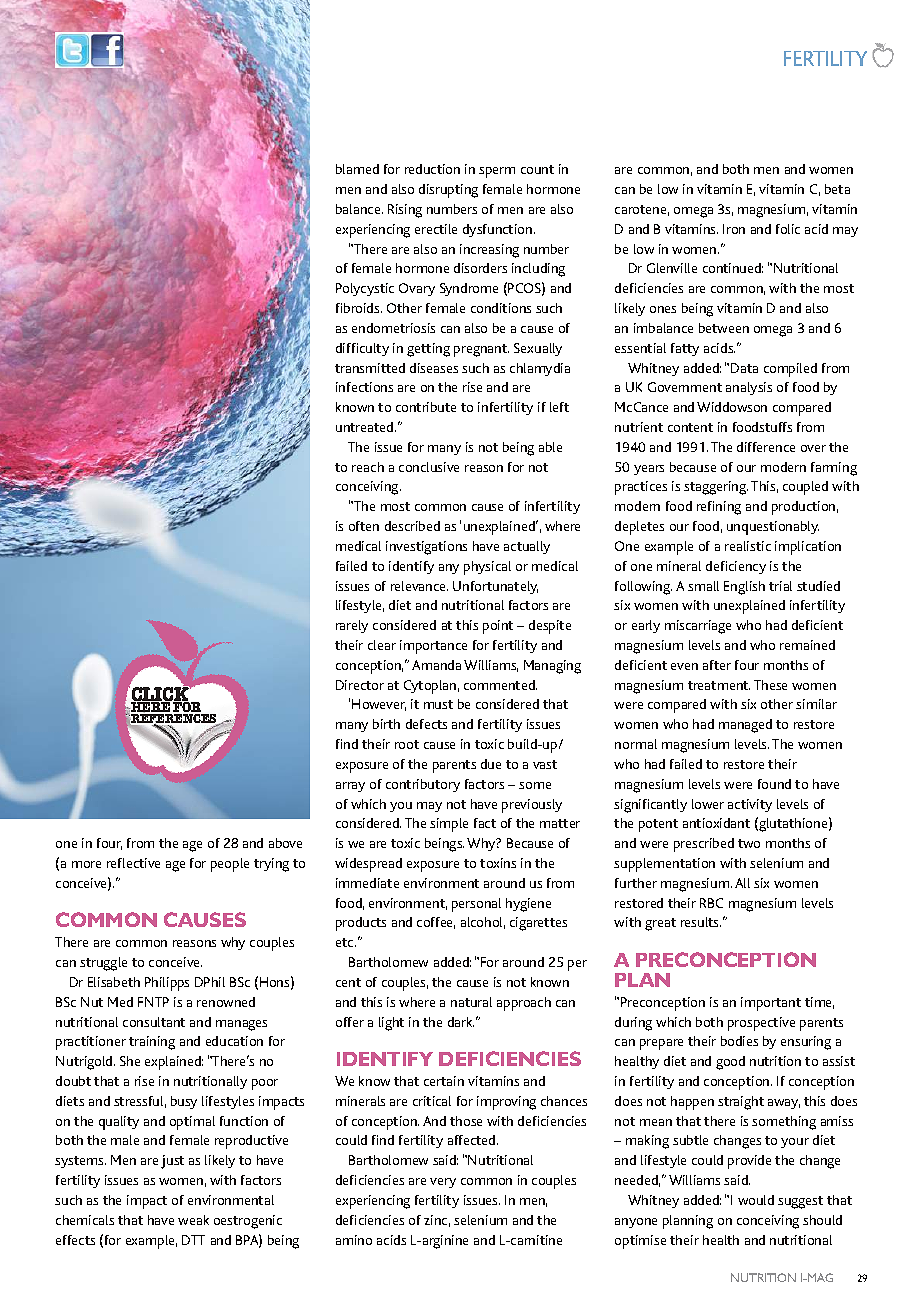  Describe the element at coordinates (448, 191) in the image. I see `disrupting` at that location.
